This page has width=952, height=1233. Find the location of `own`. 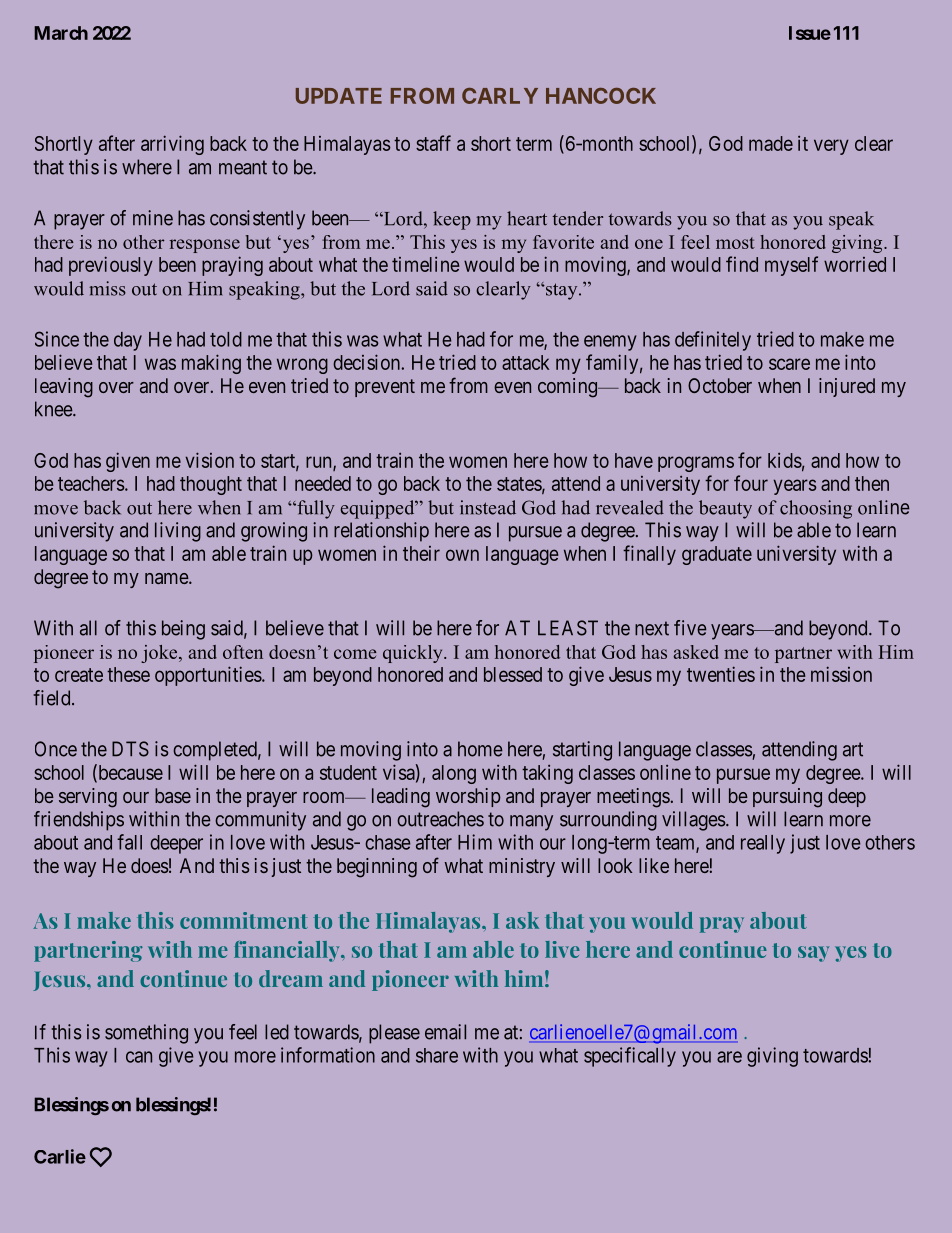

own is located at coordinates (462, 555).
